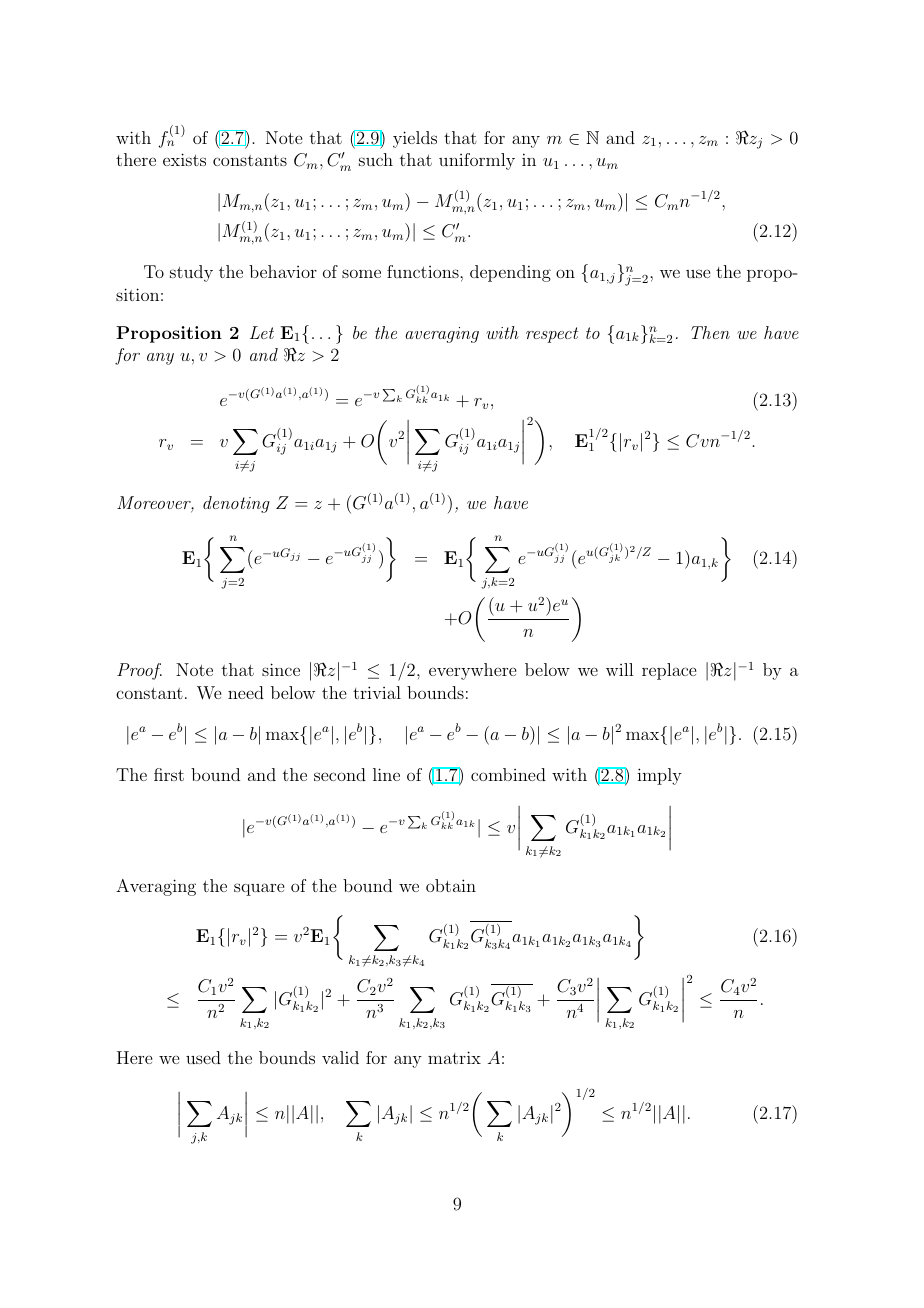 The width and height of the screenshot is (924, 1308). I want to click on Proof, so click(139, 671).
